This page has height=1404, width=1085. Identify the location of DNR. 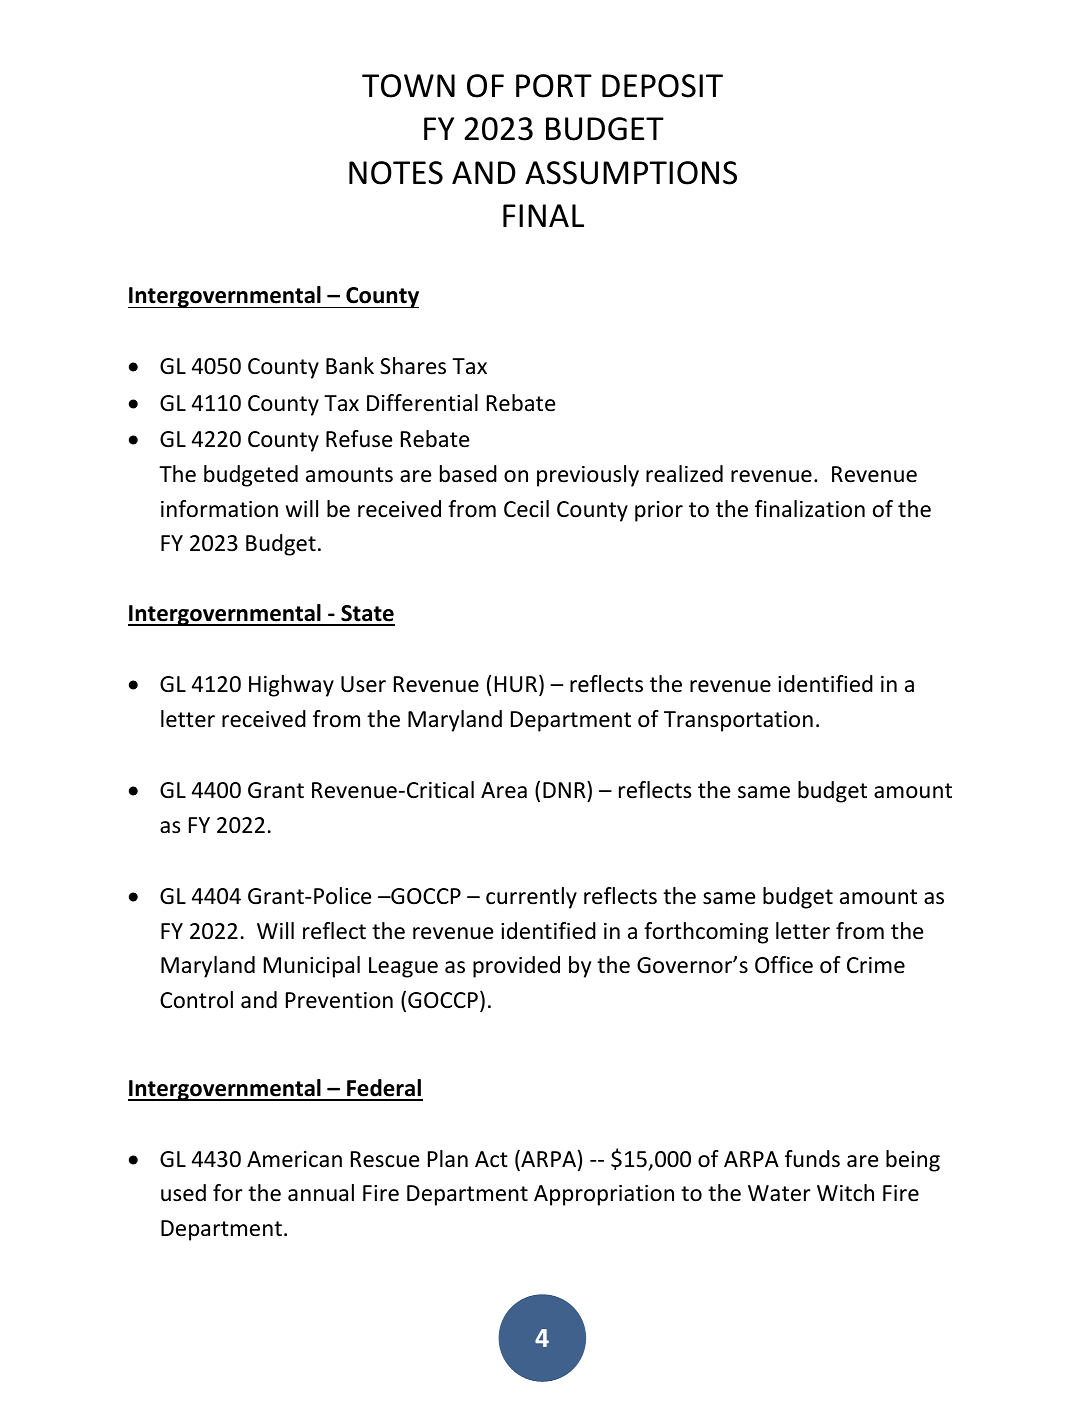
(565, 789).
